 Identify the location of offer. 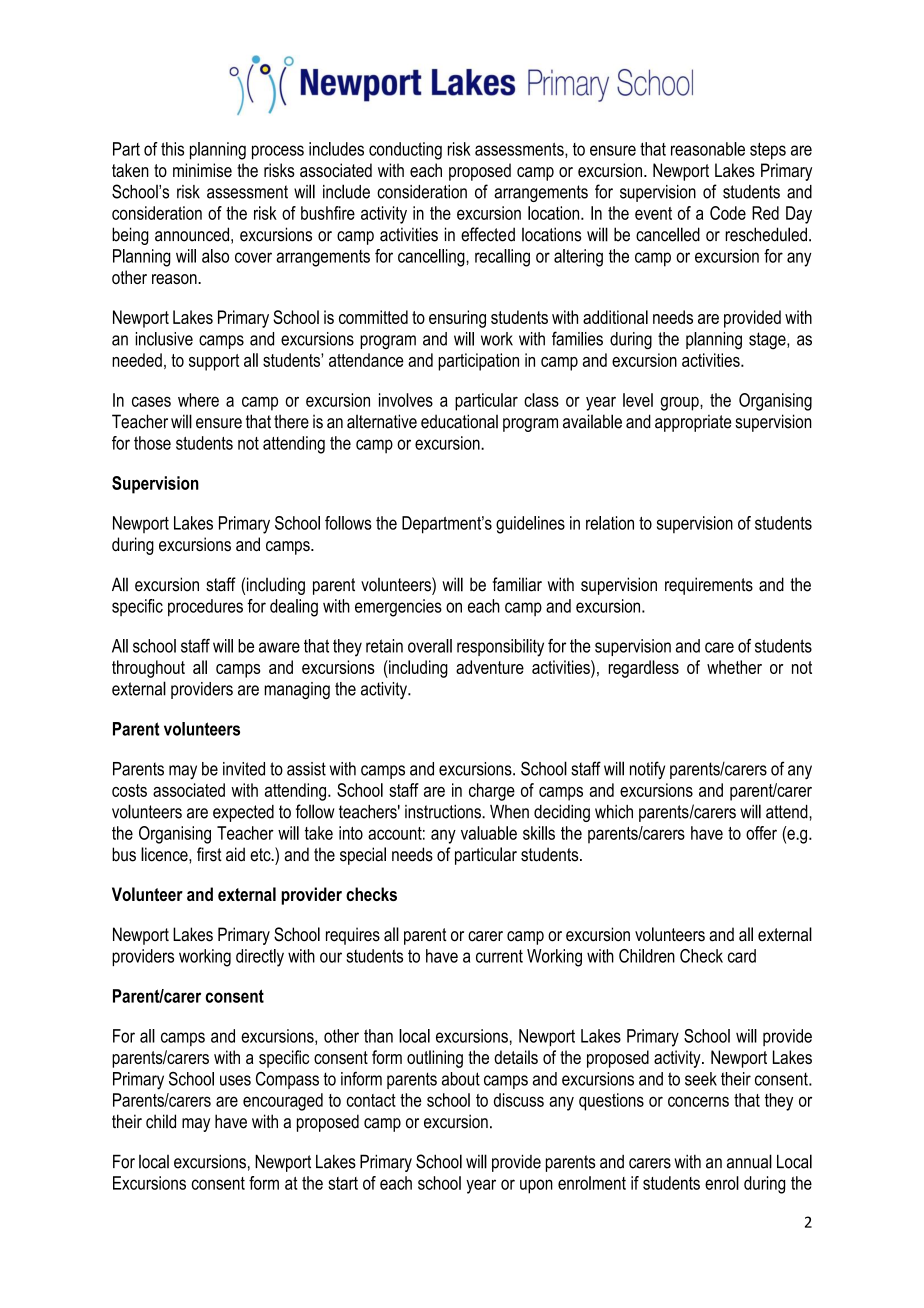
(761, 833).
